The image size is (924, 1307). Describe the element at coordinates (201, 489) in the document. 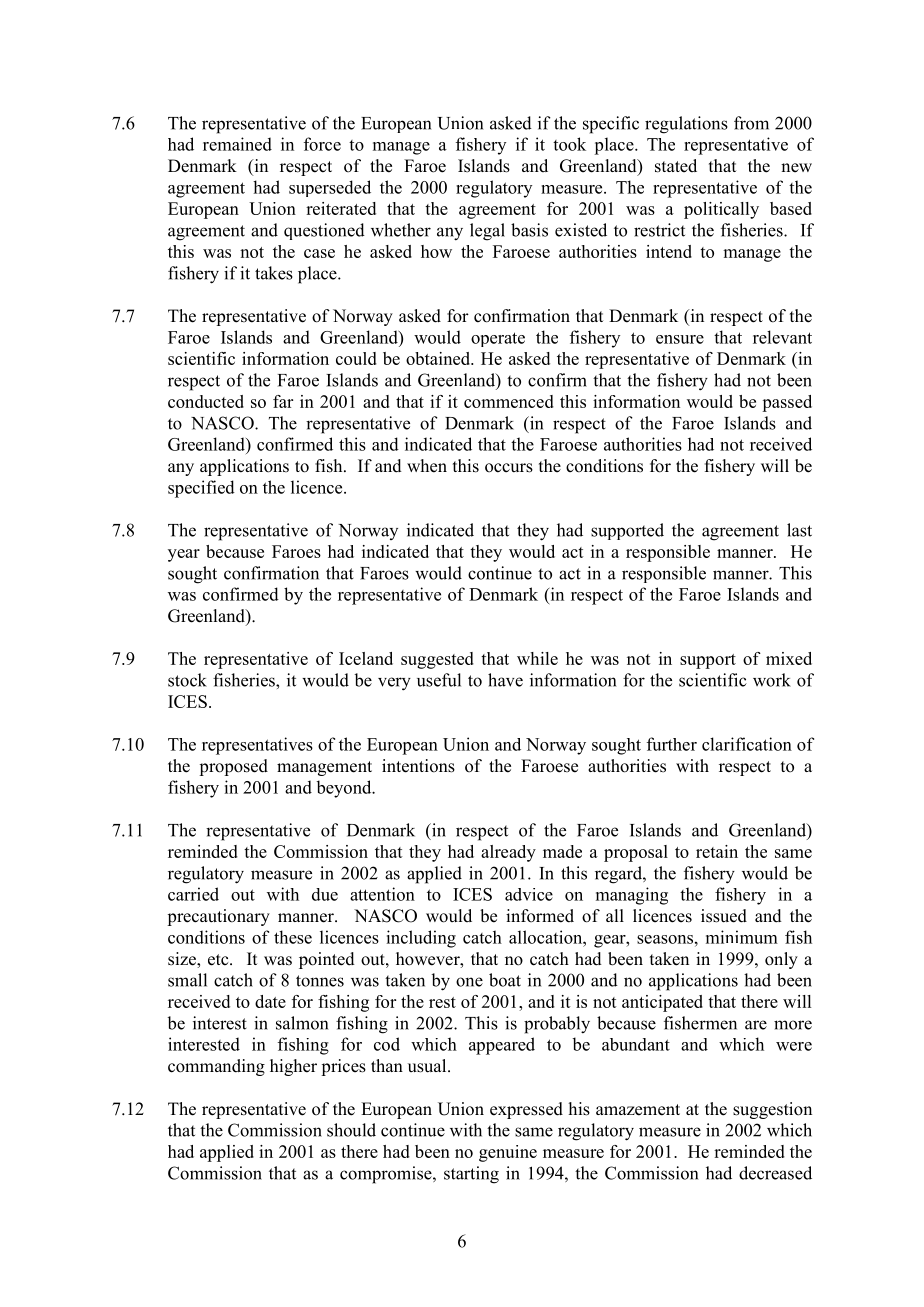

I see `specified` at that location.
